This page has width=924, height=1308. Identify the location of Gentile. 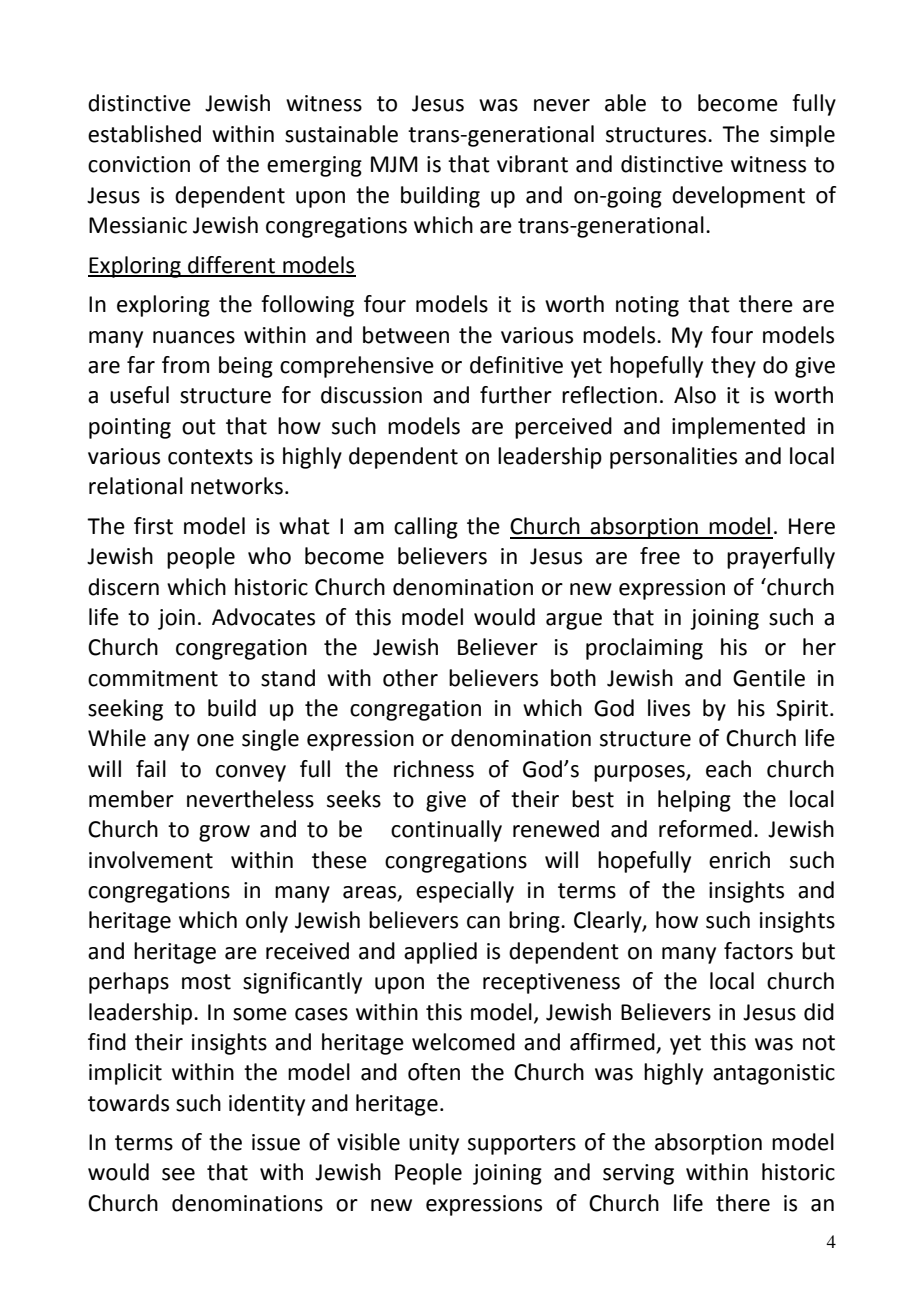
(769, 678).
